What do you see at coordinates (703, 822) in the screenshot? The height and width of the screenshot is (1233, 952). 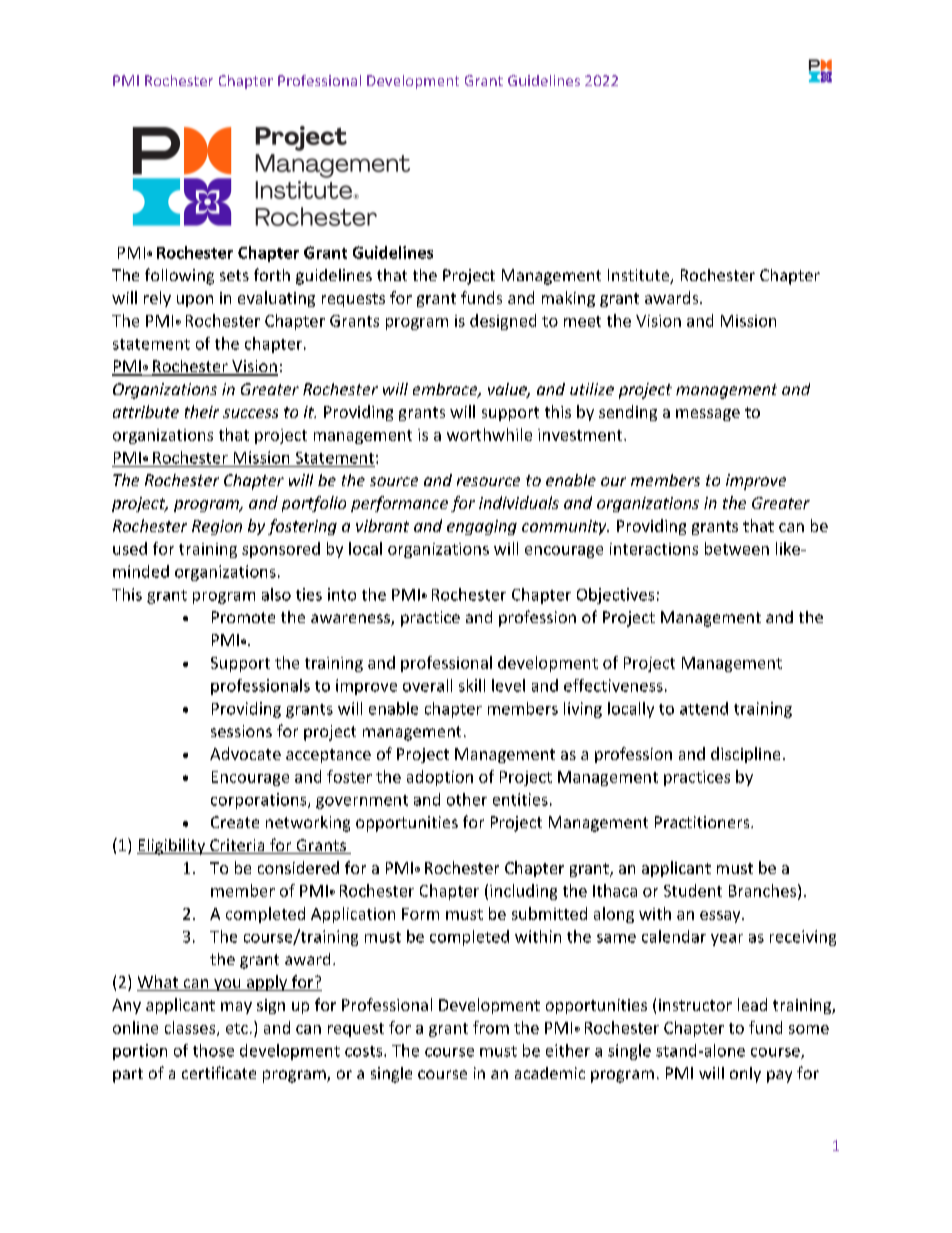 I see `Practitioners` at bounding box center [703, 822].
